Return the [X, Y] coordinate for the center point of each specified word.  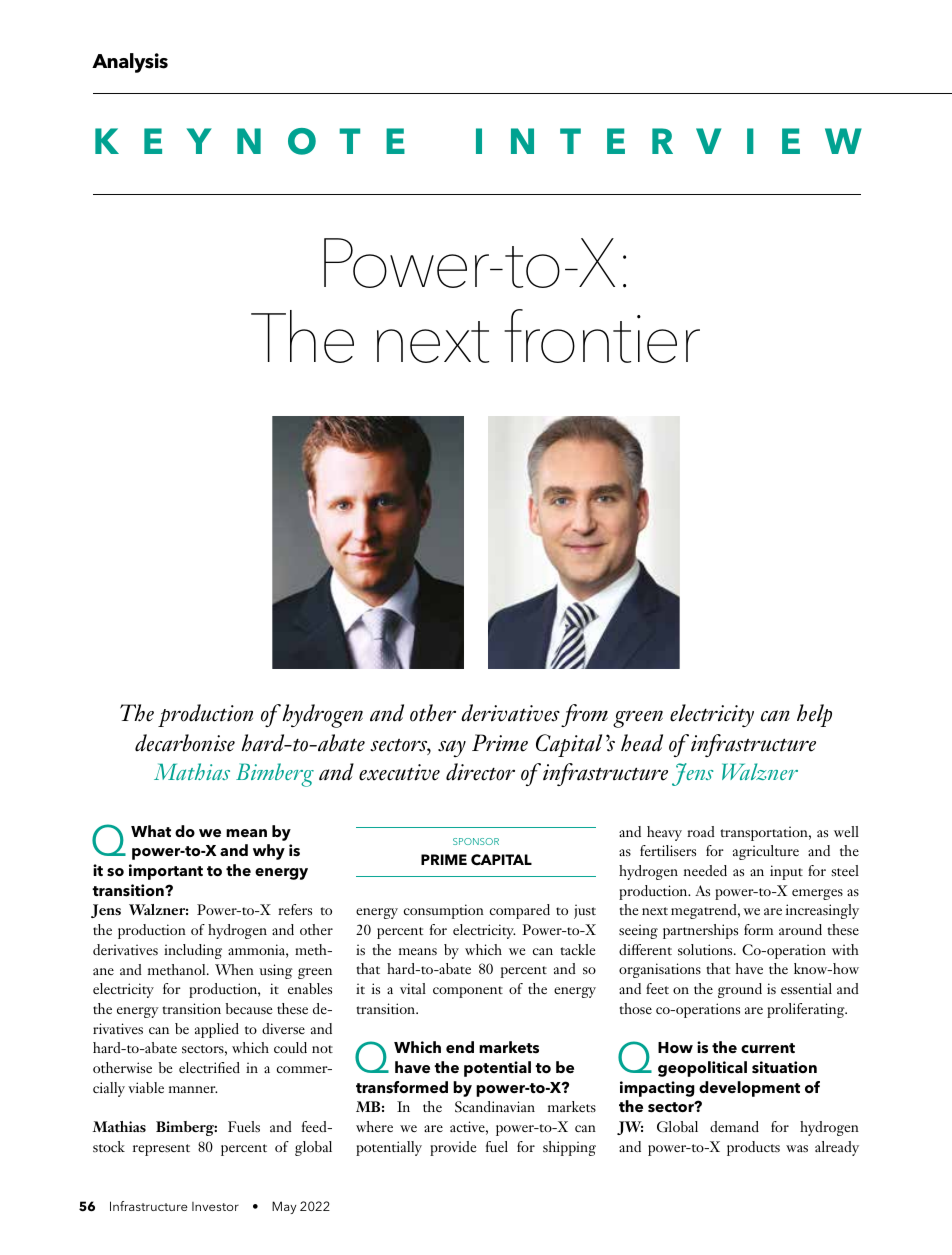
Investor [215, 1206]
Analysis [130, 63]
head [642, 743]
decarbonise [185, 743]
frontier [602, 336]
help [814, 715]
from [584, 715]
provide [453, 1148]
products [753, 1148]
